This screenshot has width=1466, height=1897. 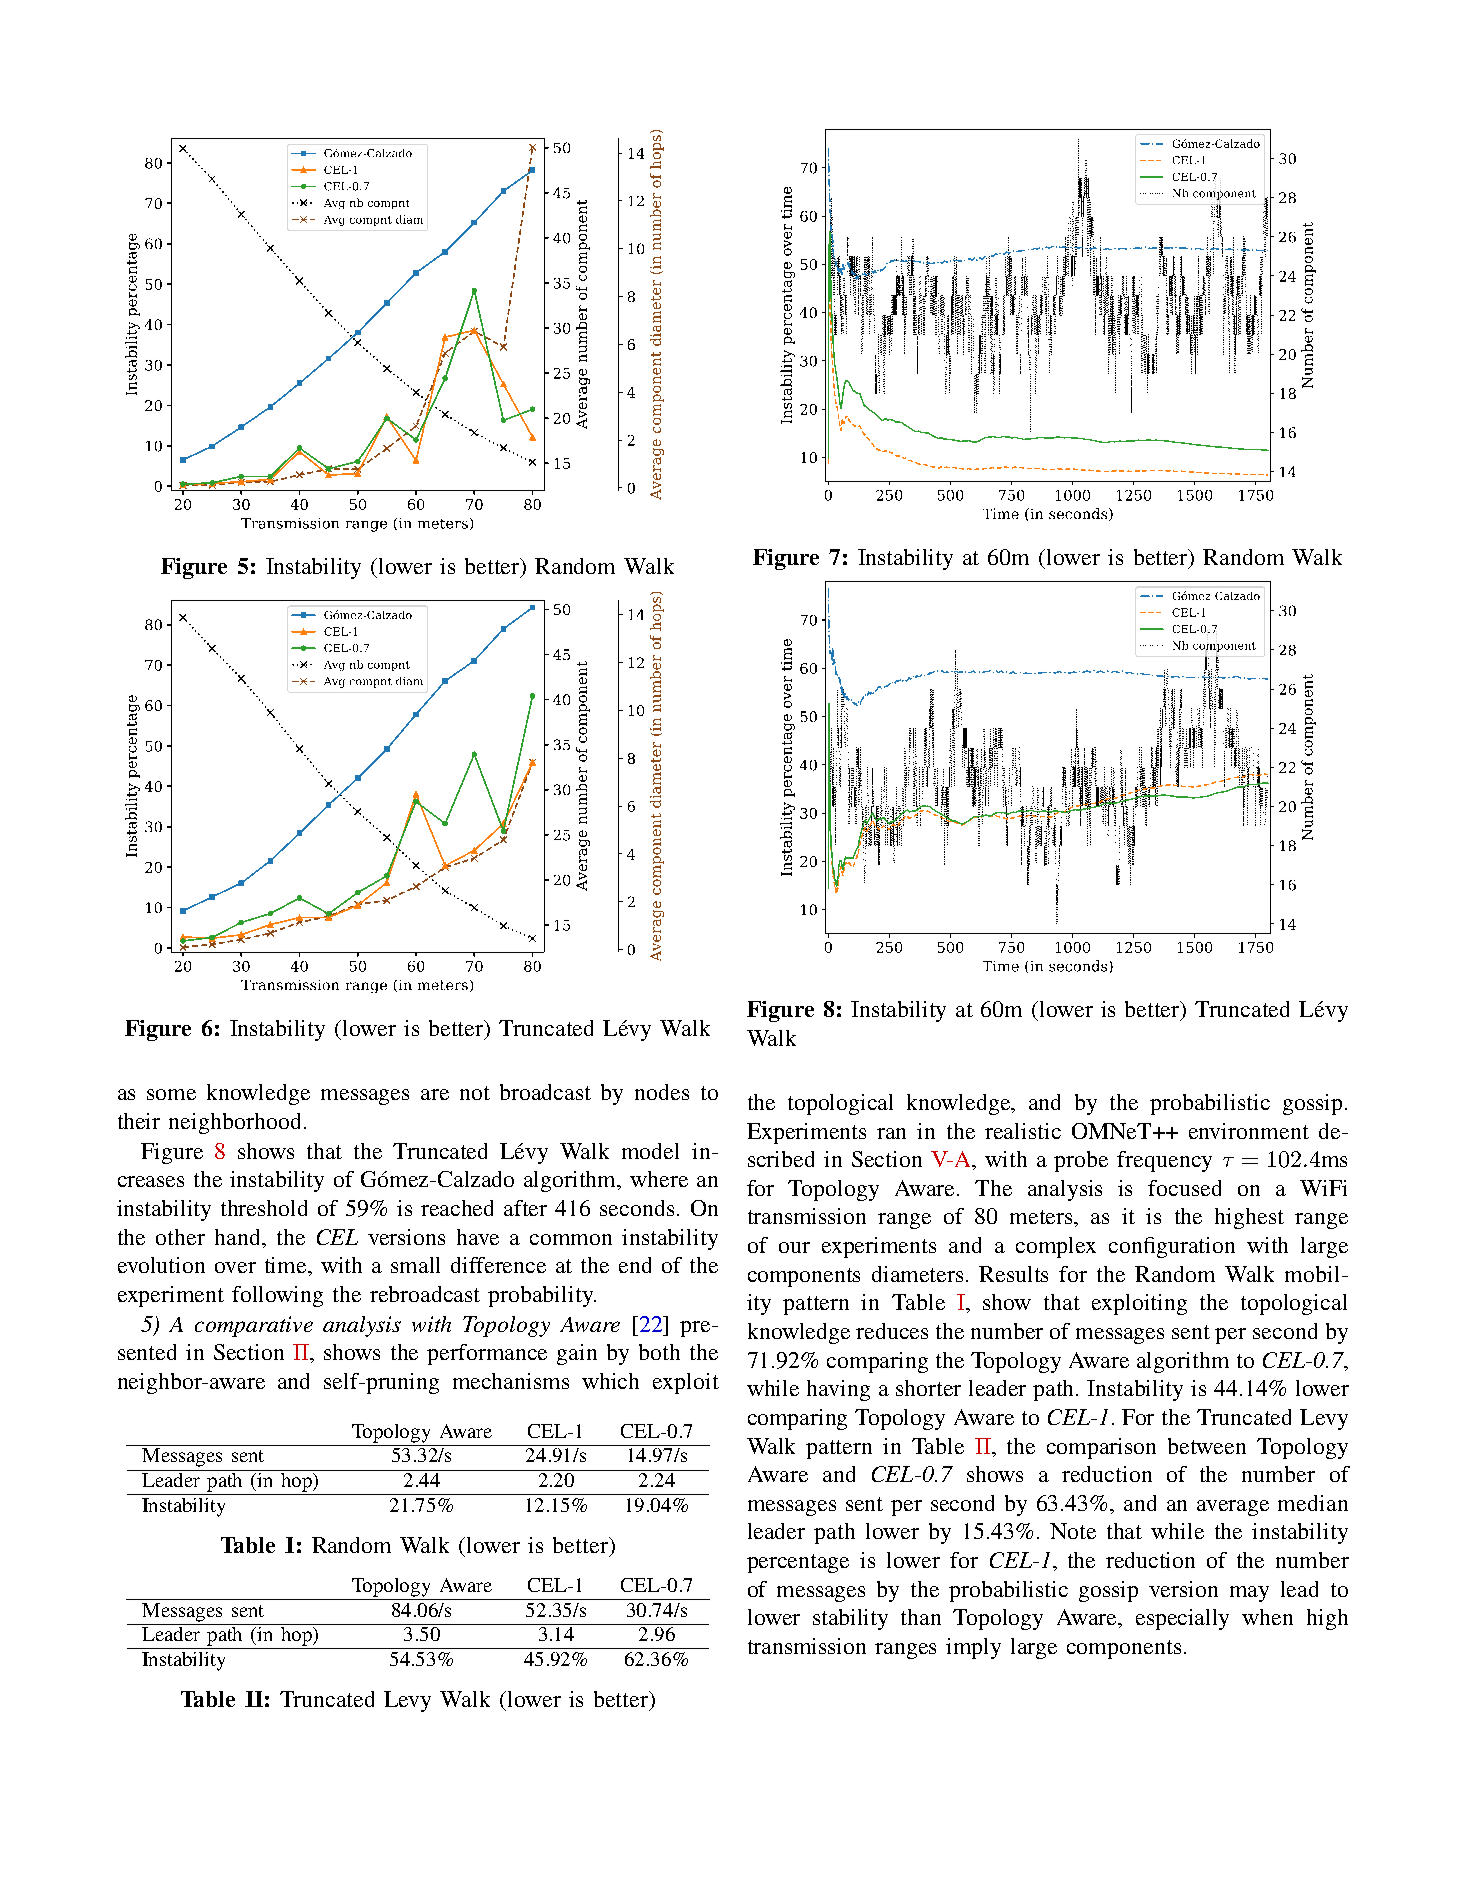 I want to click on hand, so click(x=239, y=1237).
